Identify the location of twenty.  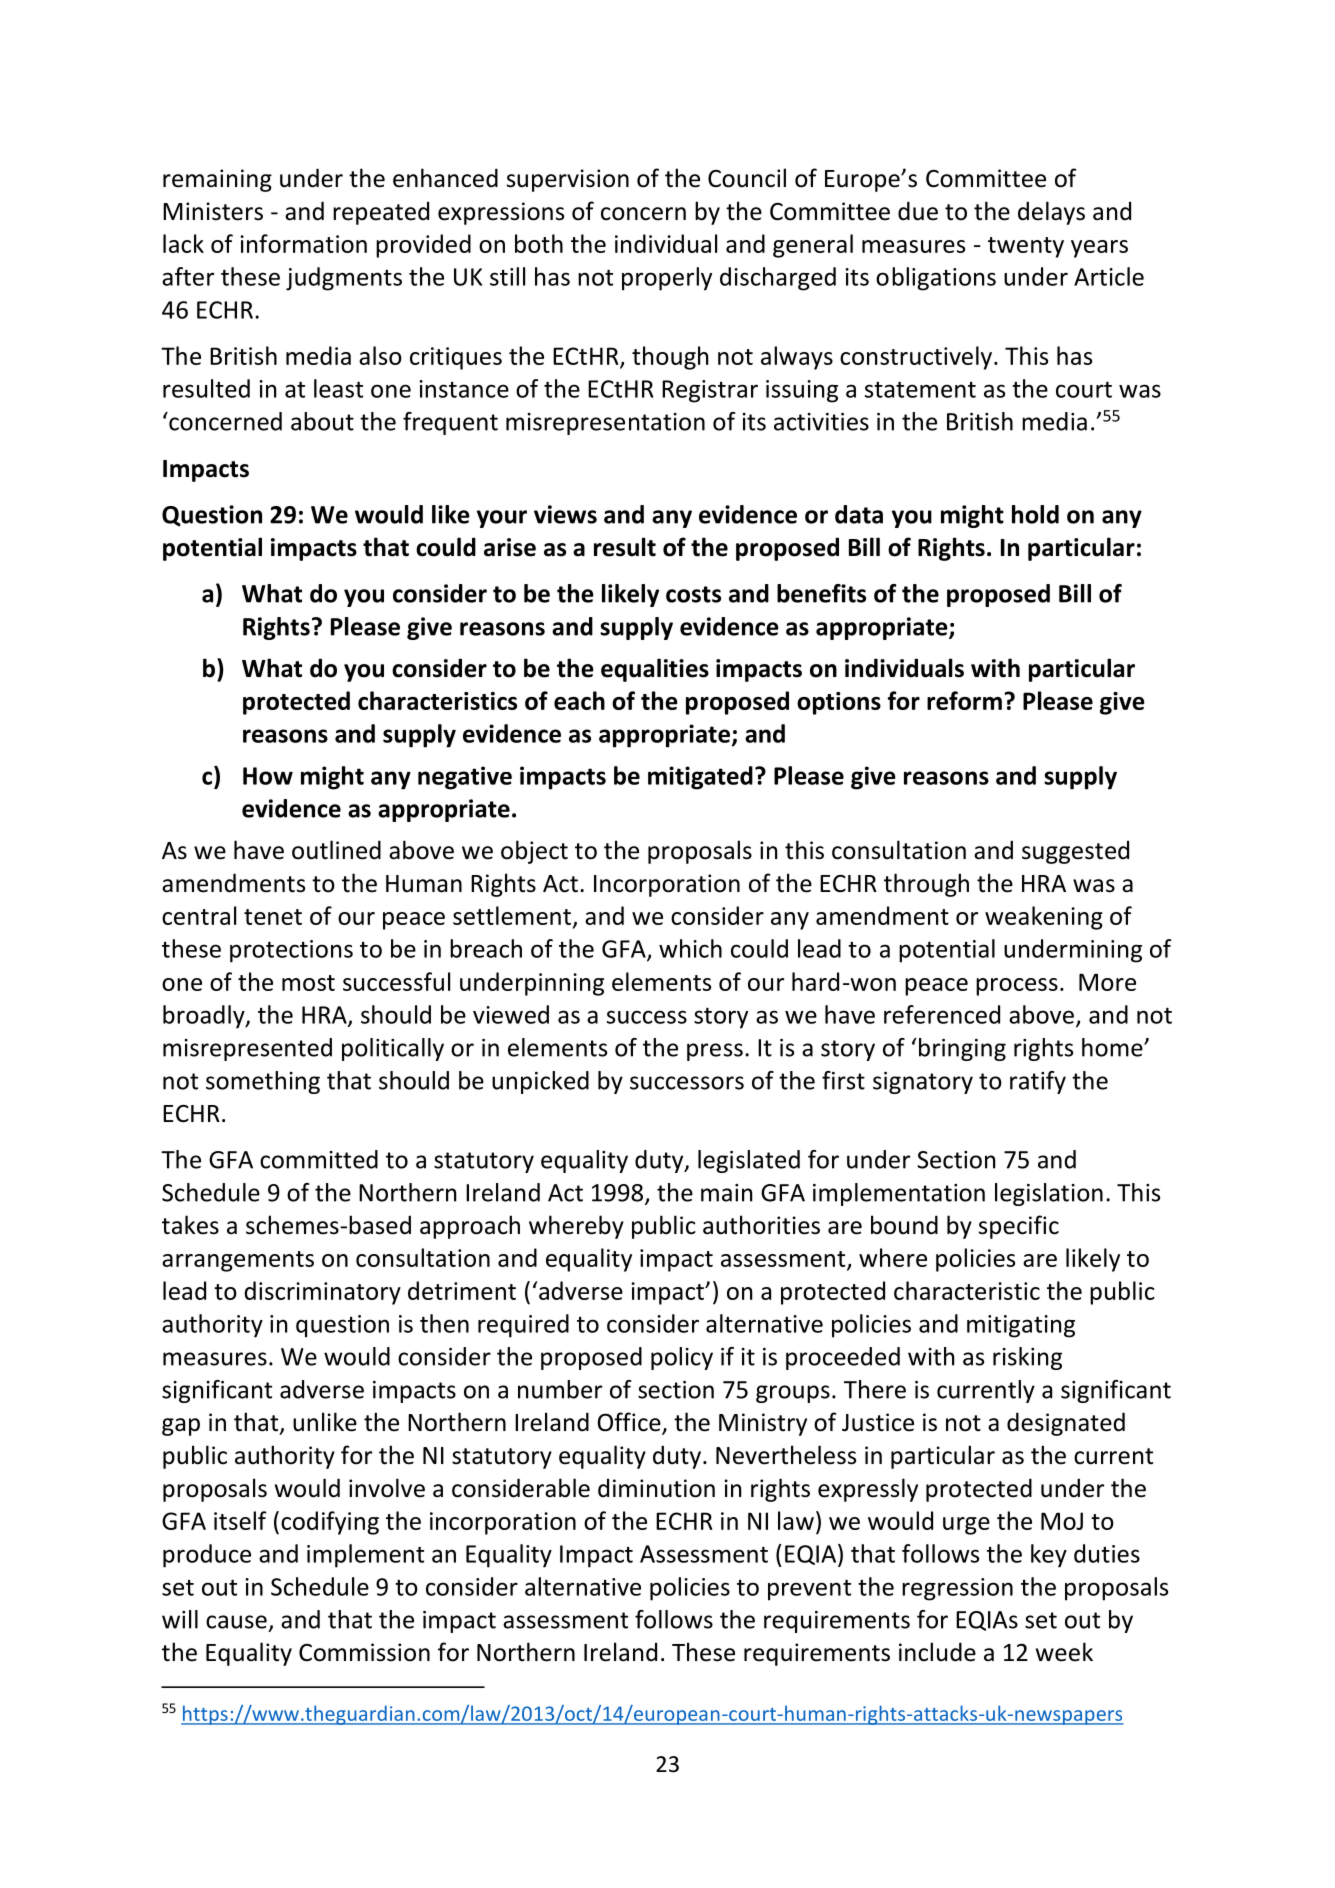
(1026, 247).
